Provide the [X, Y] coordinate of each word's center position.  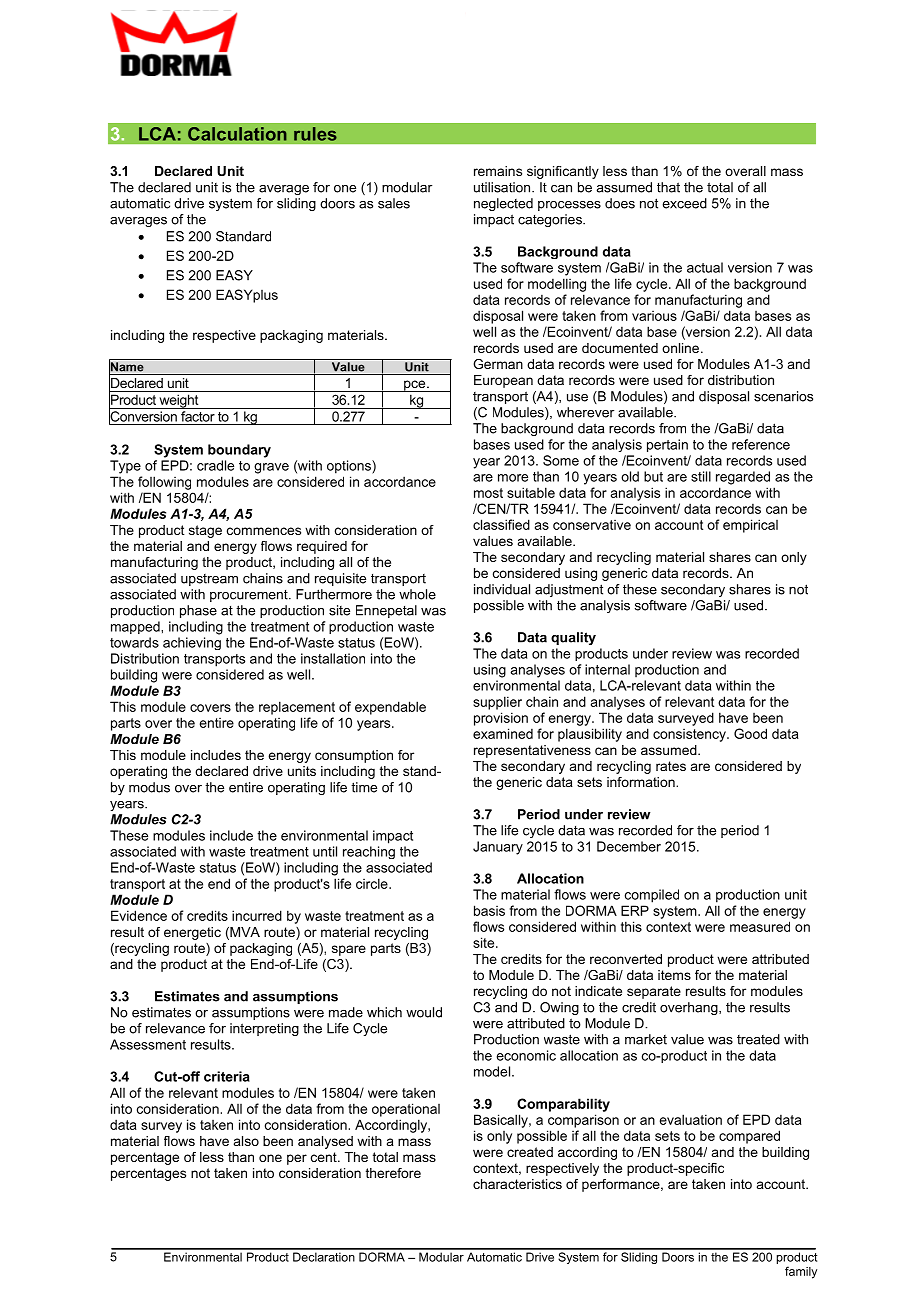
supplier [497, 703]
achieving [192, 643]
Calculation [237, 134]
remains [498, 171]
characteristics [517, 1184]
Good [750, 733]
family [801, 1272]
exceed [684, 203]
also [246, 1141]
